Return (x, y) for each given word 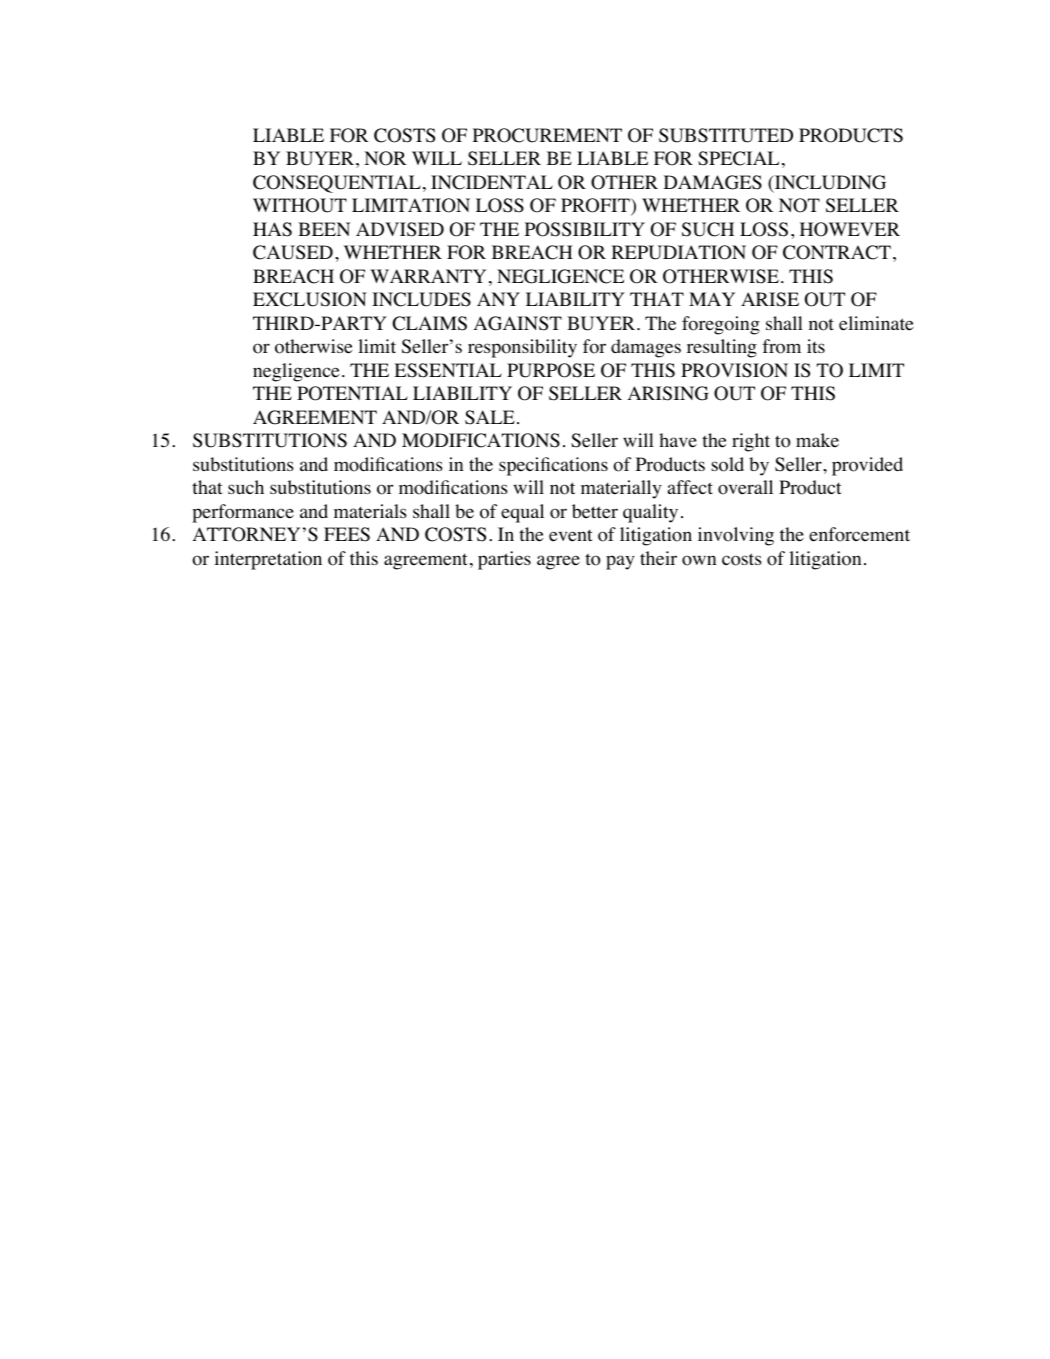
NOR (385, 158)
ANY (498, 299)
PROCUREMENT (547, 135)
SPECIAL (738, 158)
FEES (347, 534)
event (571, 535)
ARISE (770, 299)
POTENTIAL (352, 393)
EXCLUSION (310, 299)
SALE (490, 417)
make (817, 440)
